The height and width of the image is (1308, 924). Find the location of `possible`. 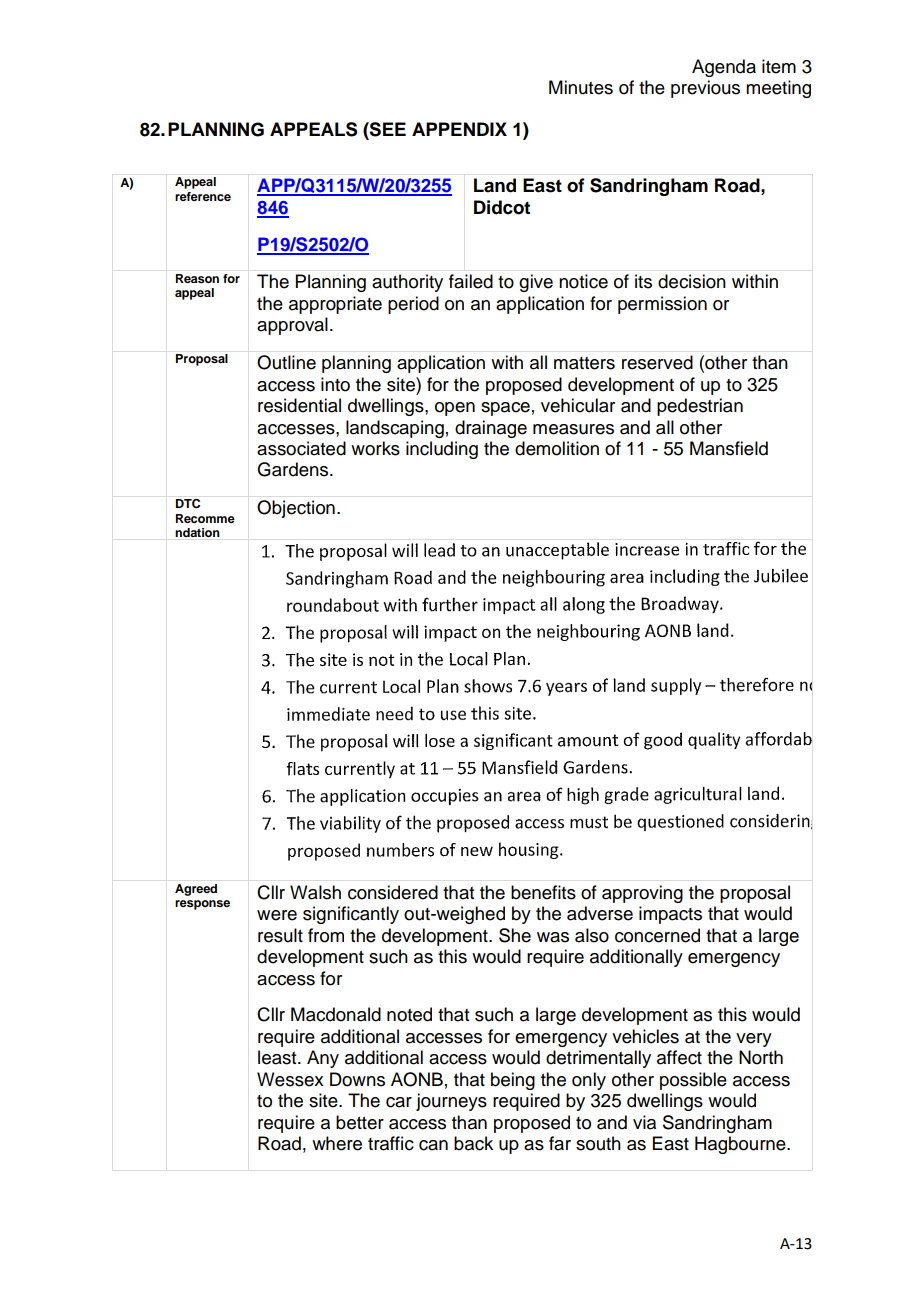

possible is located at coordinates (693, 1081).
